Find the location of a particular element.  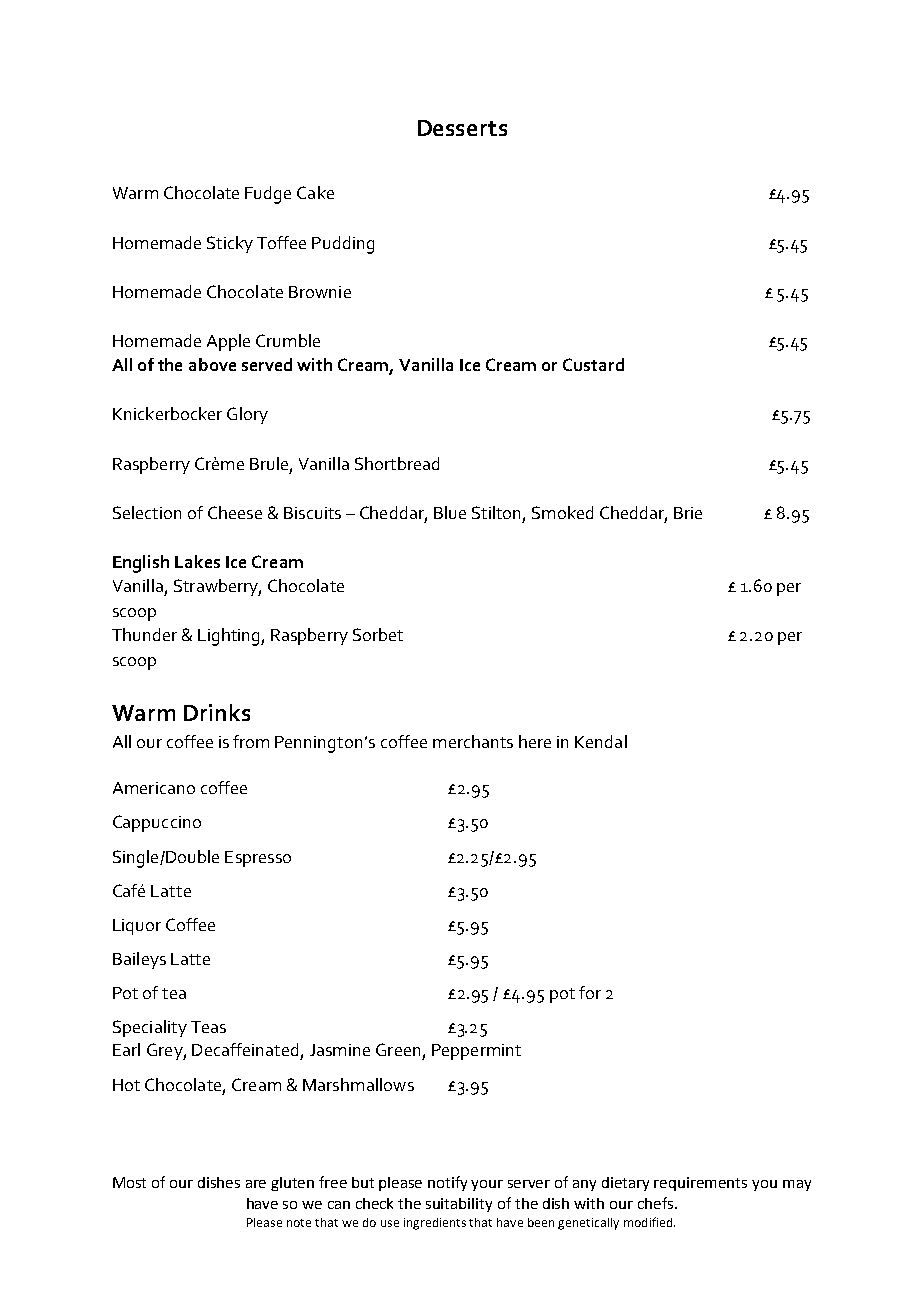

merchants is located at coordinates (473, 741).
